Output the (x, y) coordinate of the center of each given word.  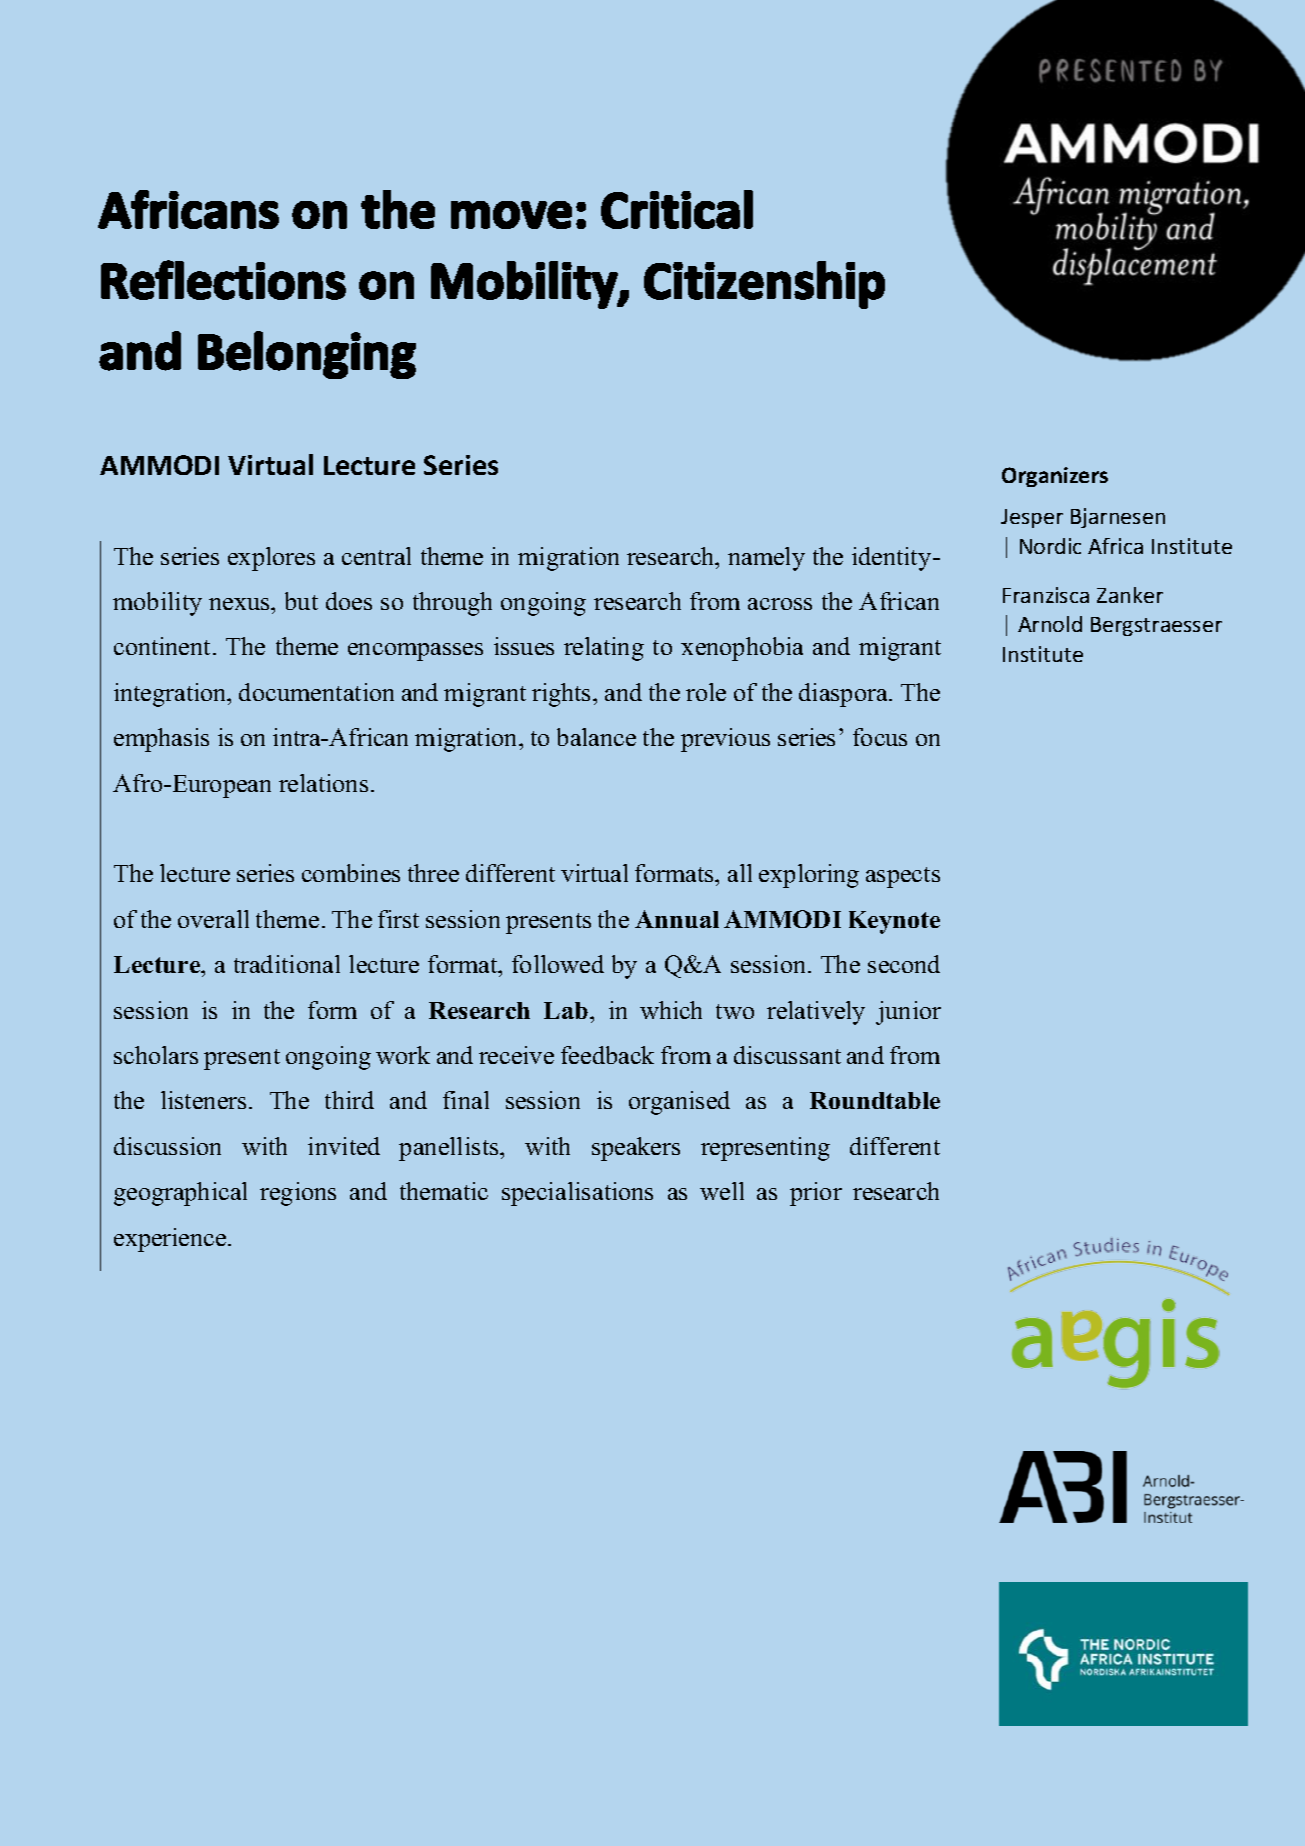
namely (766, 559)
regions (298, 1194)
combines (351, 873)
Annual (677, 919)
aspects (903, 877)
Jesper (1032, 518)
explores (271, 559)
